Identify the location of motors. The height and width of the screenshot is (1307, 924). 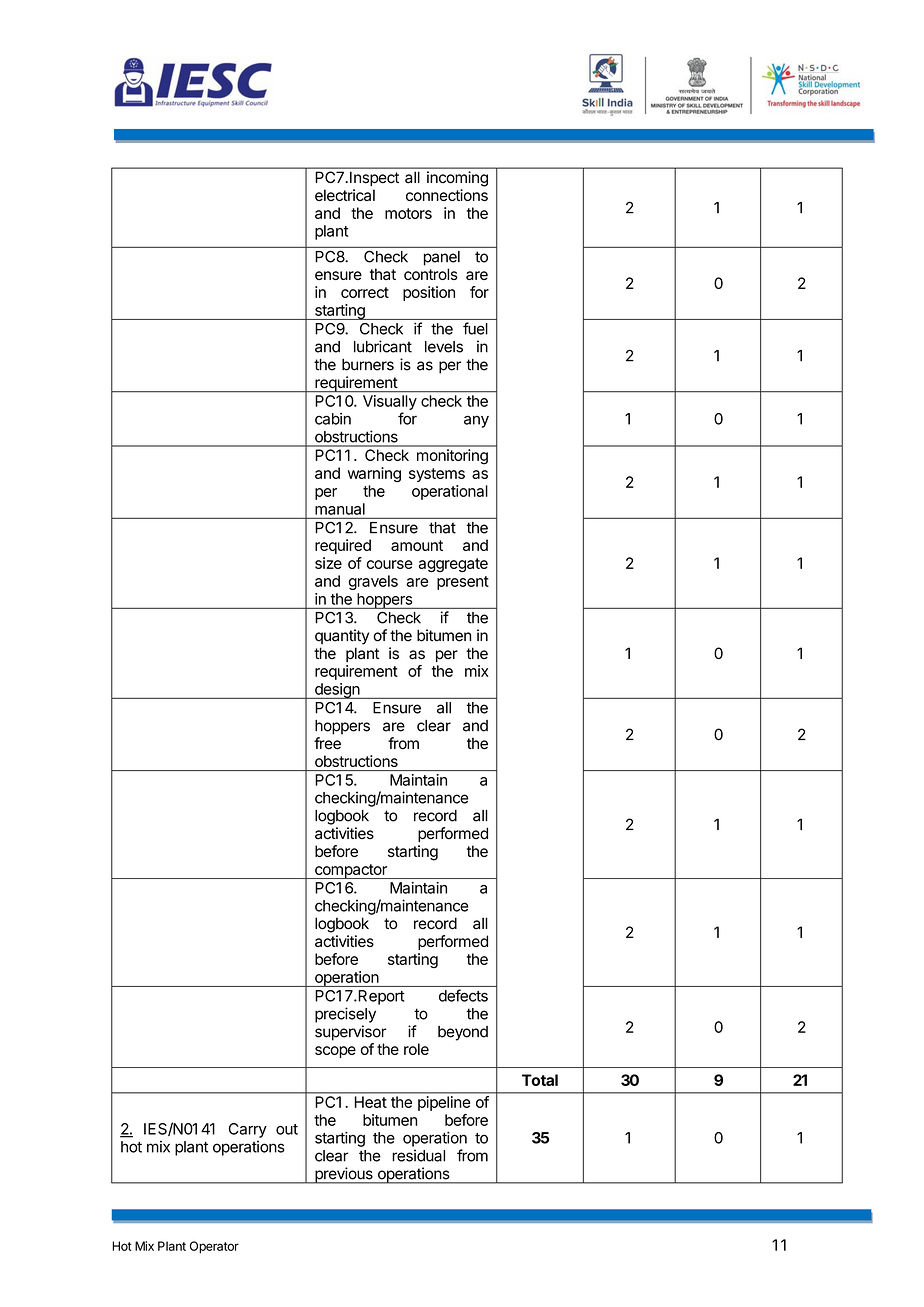
(408, 213).
